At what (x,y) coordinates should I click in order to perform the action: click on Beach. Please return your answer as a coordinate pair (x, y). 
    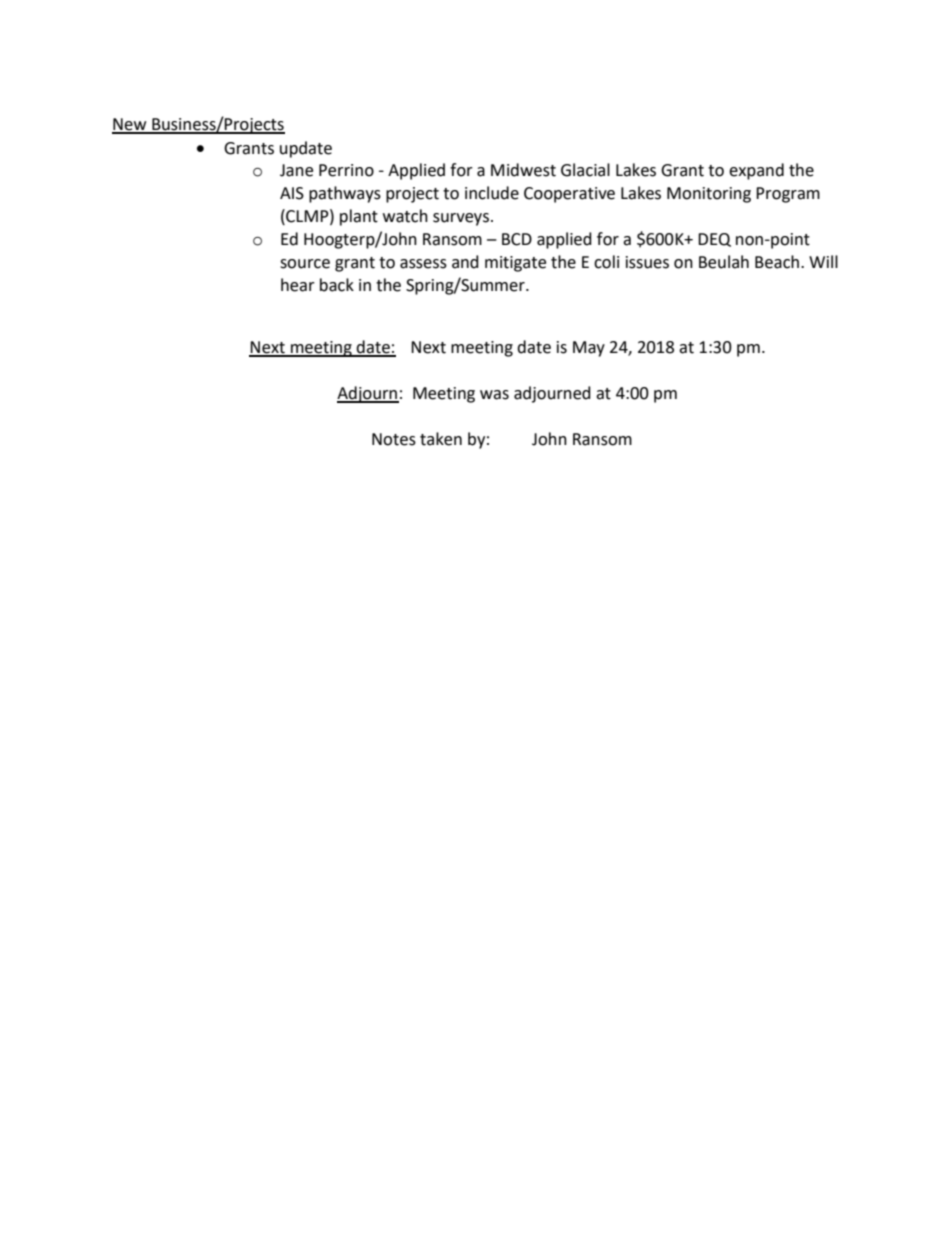
    Looking at the image, I should click on (777, 262).
